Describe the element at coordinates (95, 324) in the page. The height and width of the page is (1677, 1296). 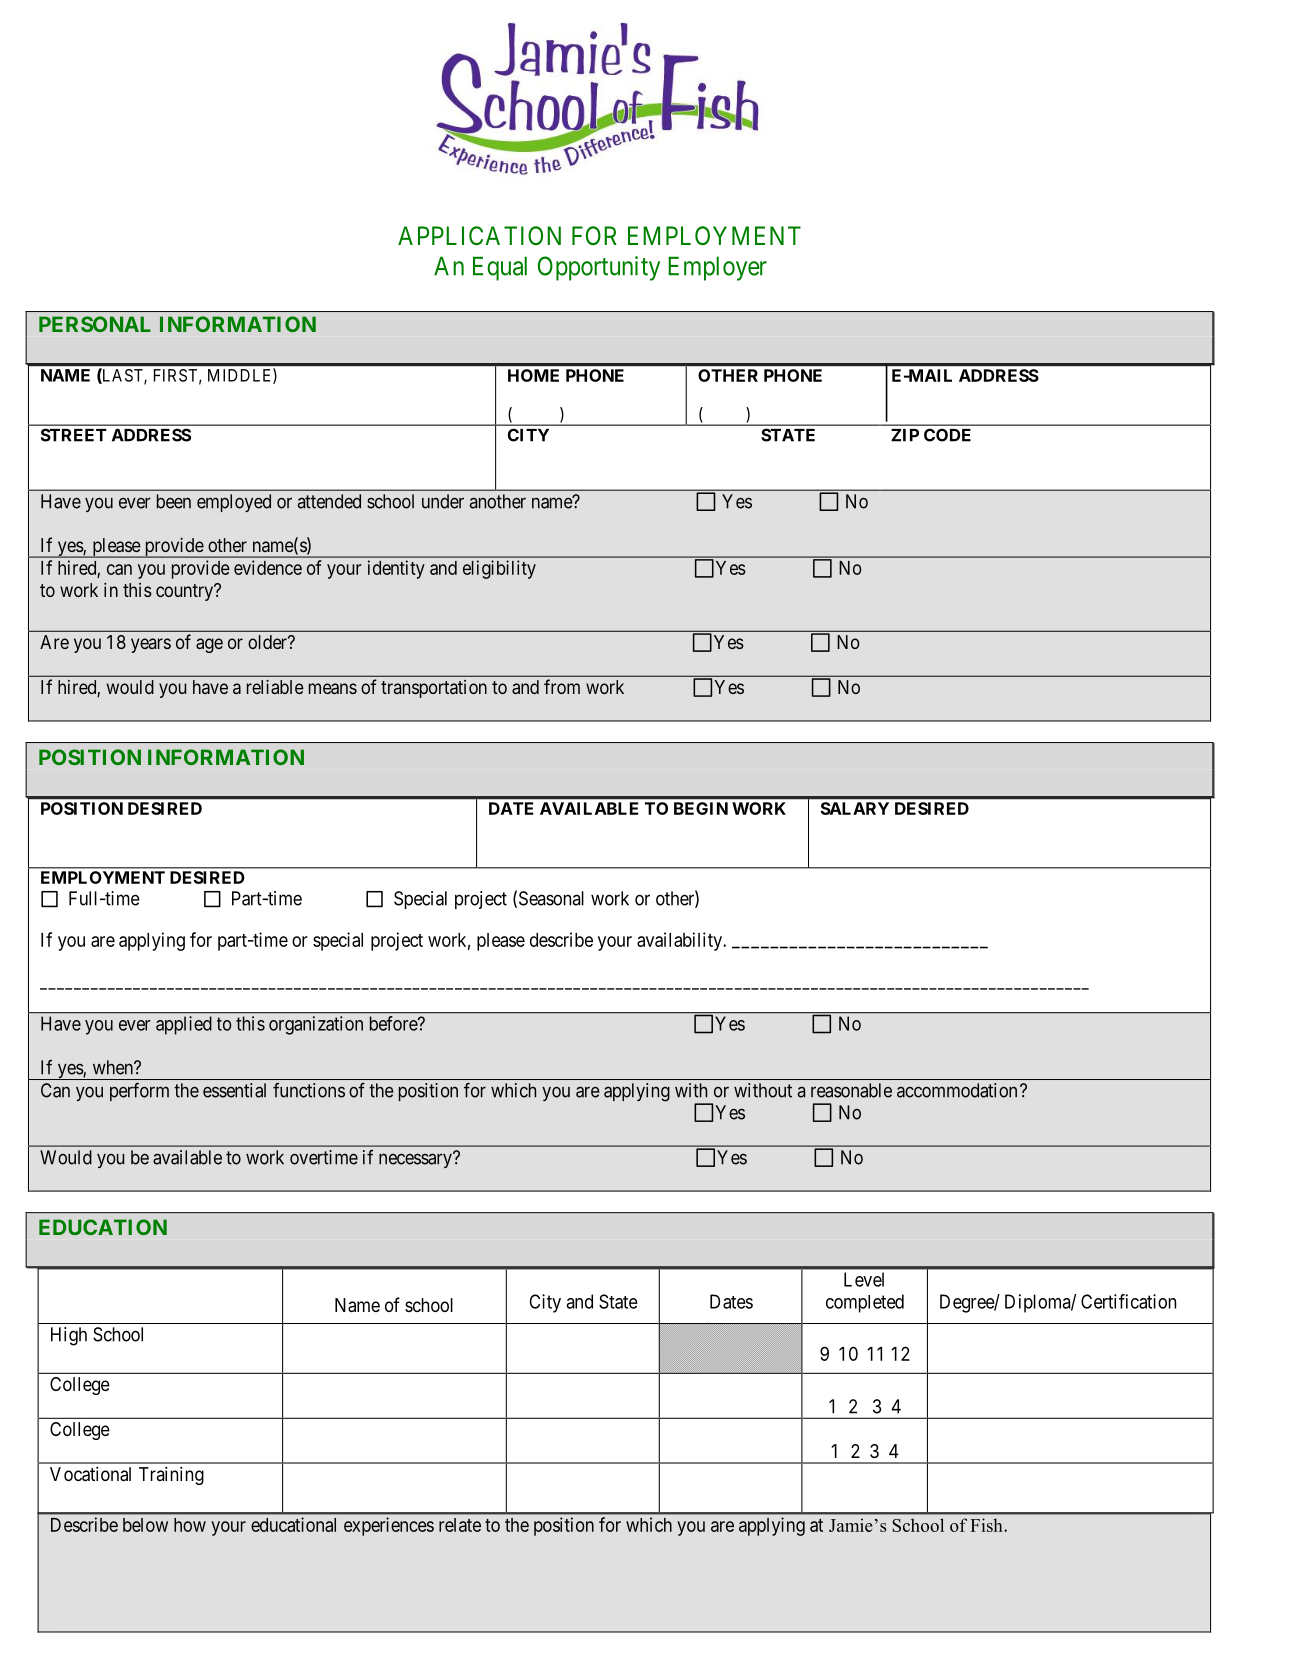
I see `PERSONAL` at that location.
